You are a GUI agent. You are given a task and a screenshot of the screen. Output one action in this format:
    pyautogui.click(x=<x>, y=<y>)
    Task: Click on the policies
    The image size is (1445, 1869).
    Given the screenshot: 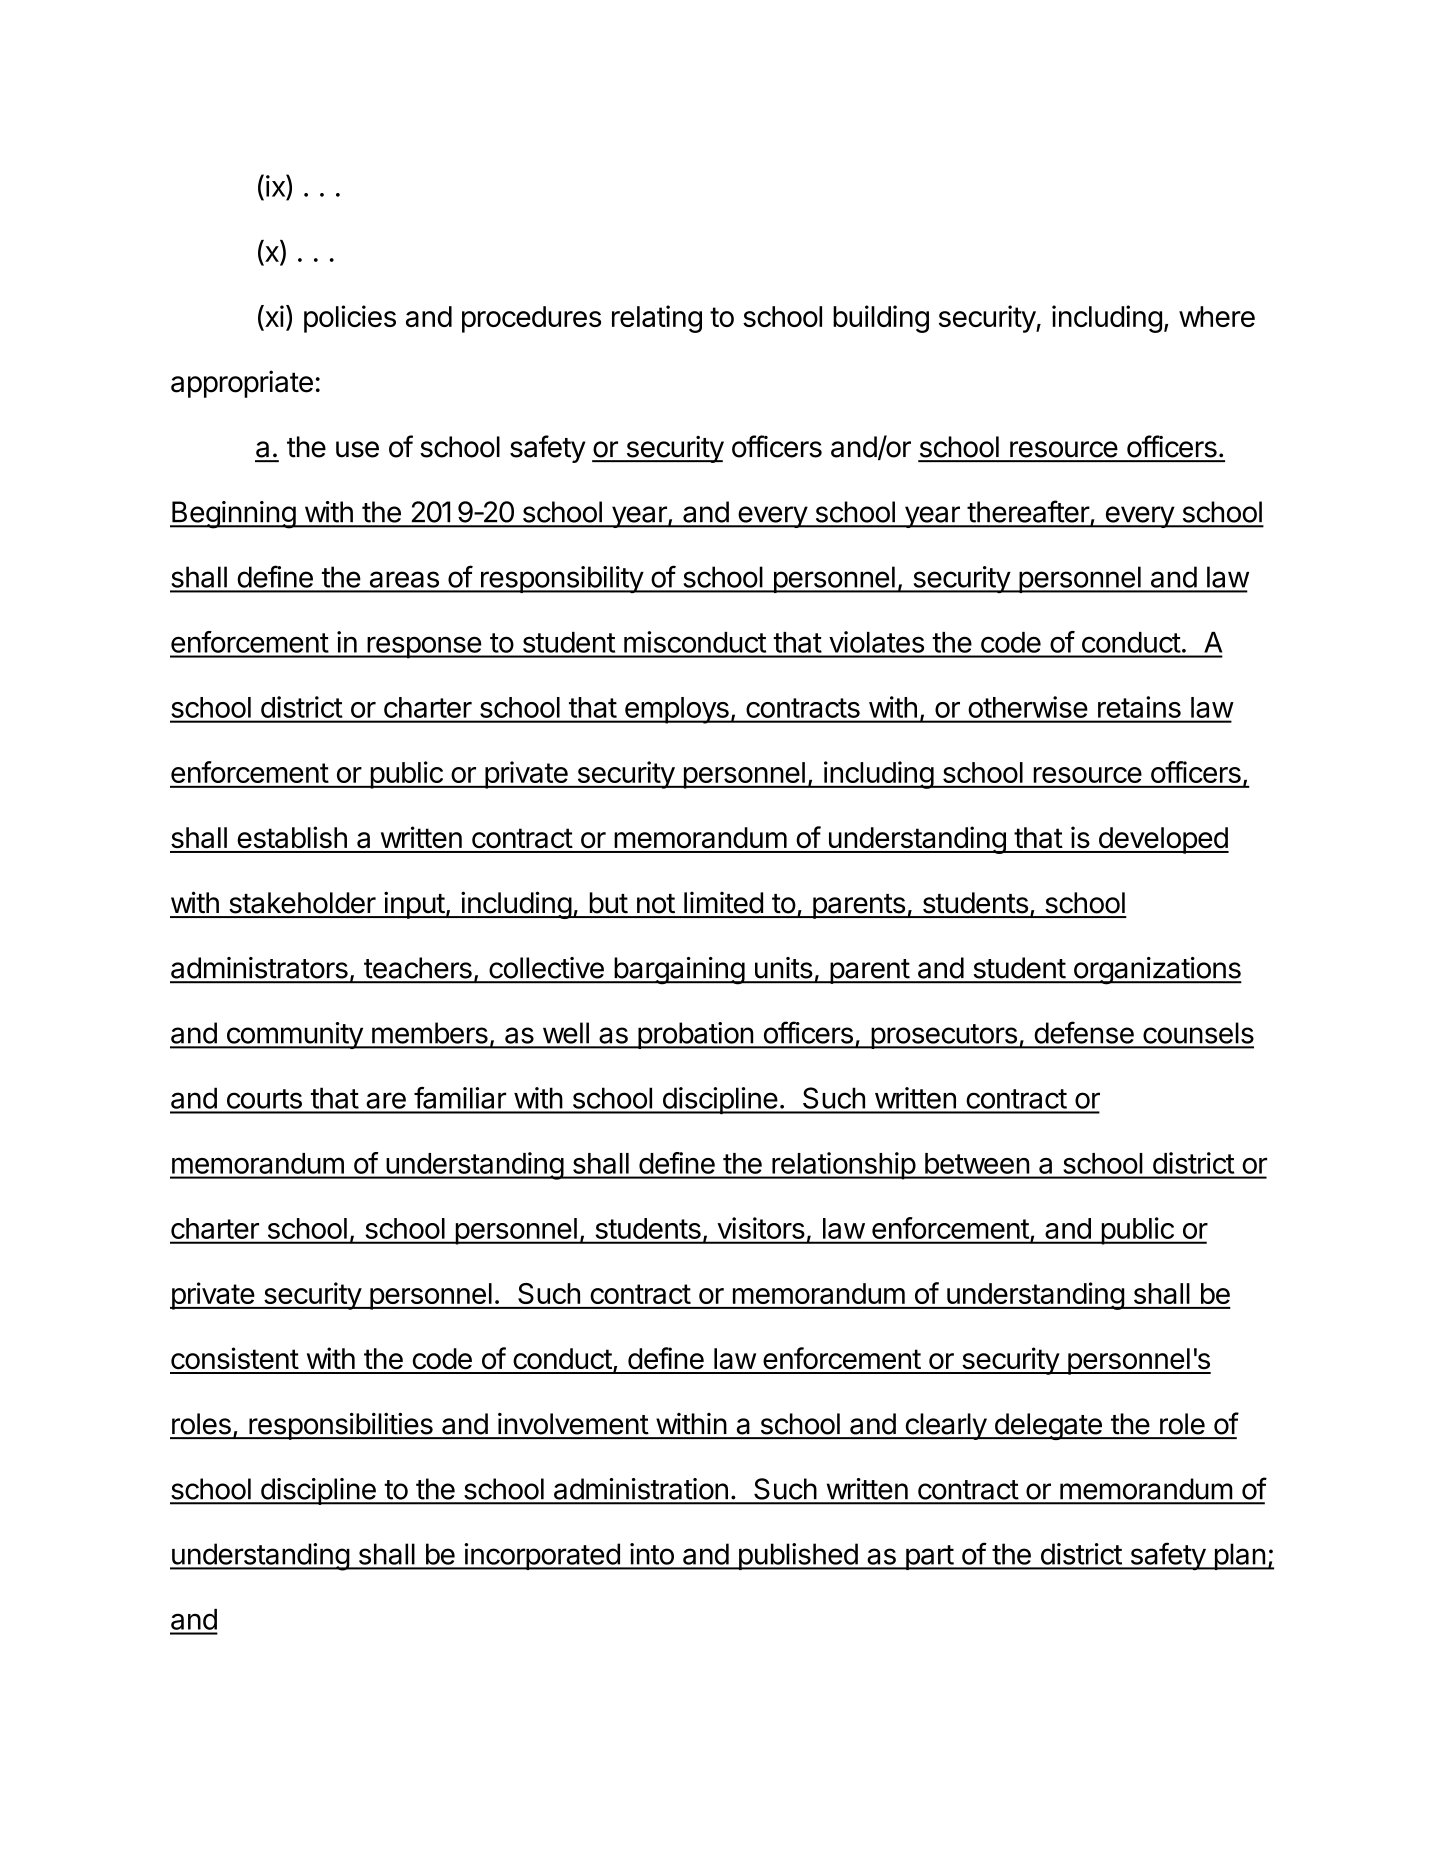 What is the action you would take?
    pyautogui.click(x=350, y=319)
